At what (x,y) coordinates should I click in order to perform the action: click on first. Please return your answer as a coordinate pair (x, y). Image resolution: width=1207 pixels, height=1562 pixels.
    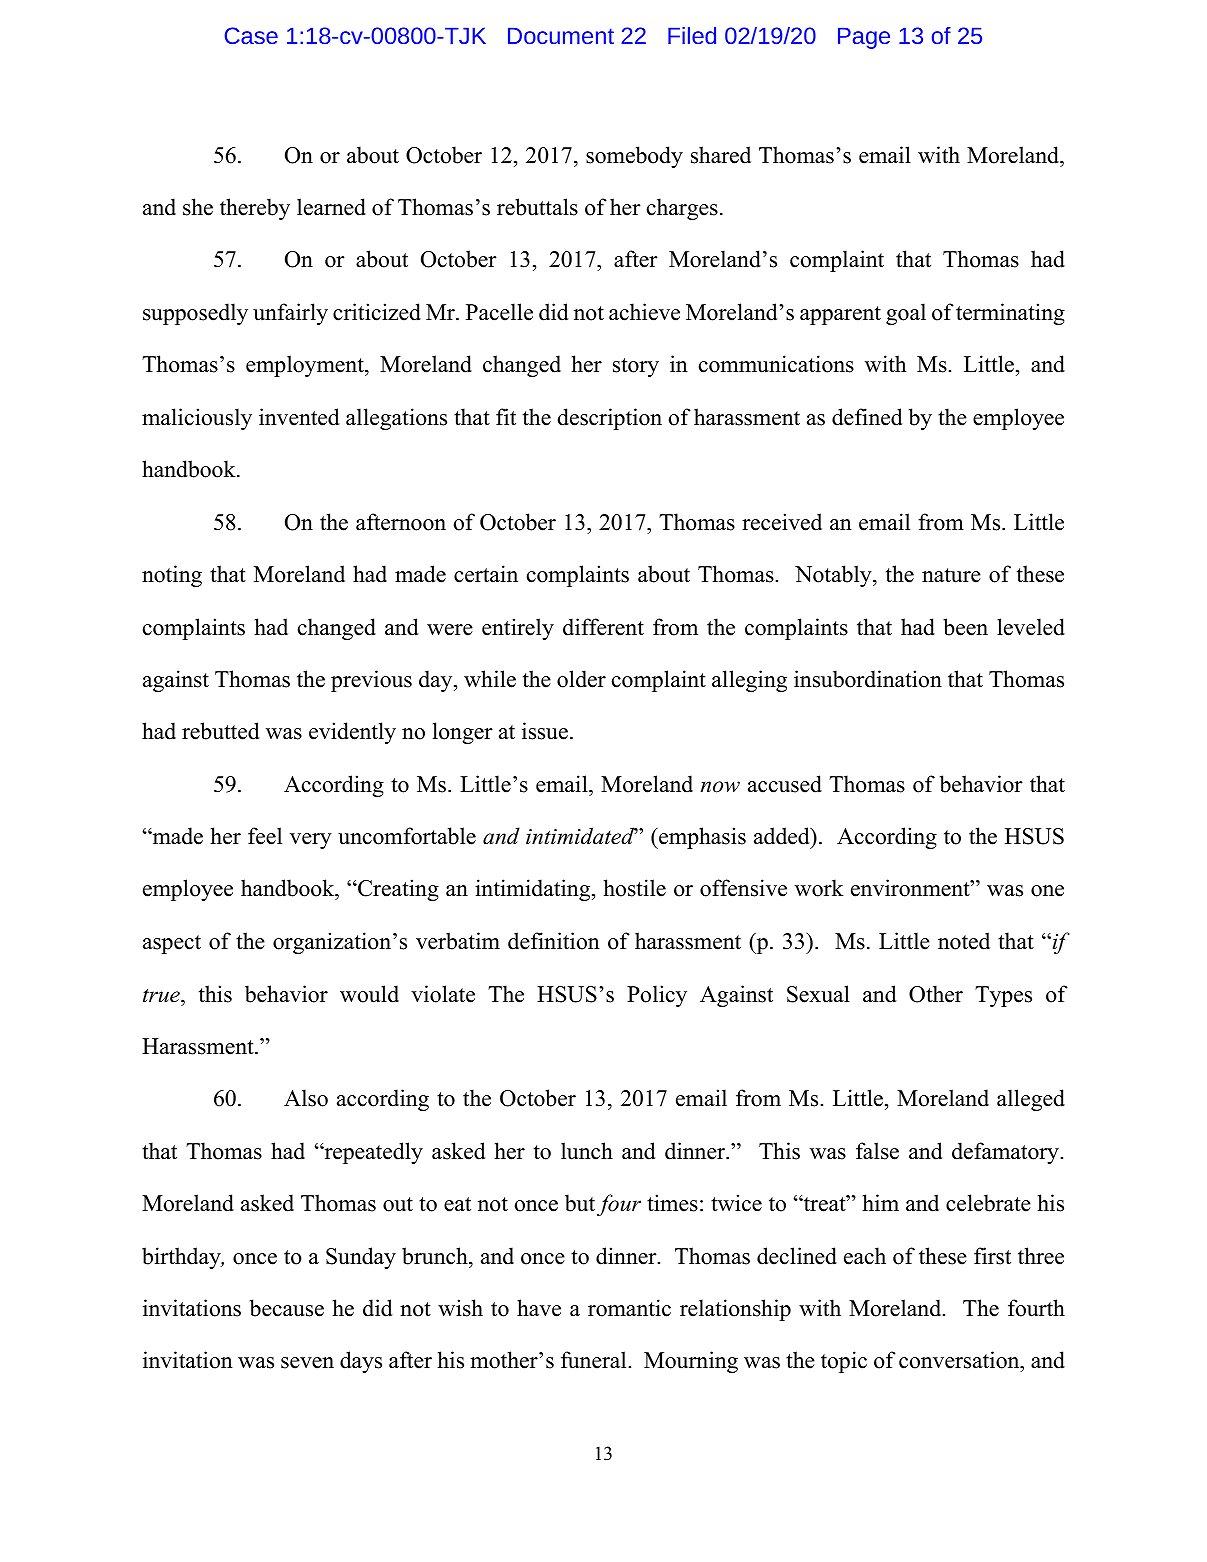
    Looking at the image, I should click on (992, 1256).
